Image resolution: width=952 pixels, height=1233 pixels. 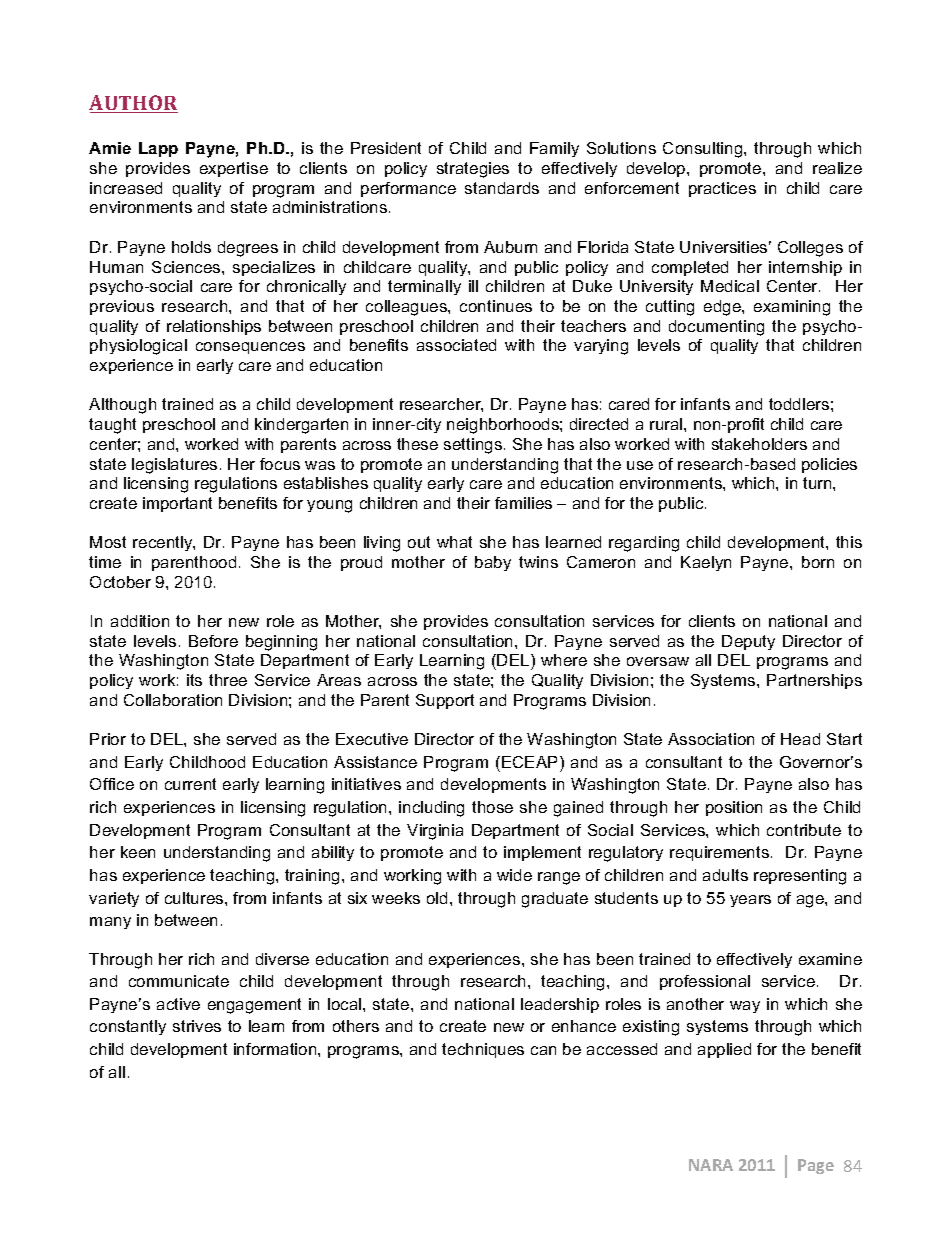 I want to click on current, so click(x=190, y=784).
